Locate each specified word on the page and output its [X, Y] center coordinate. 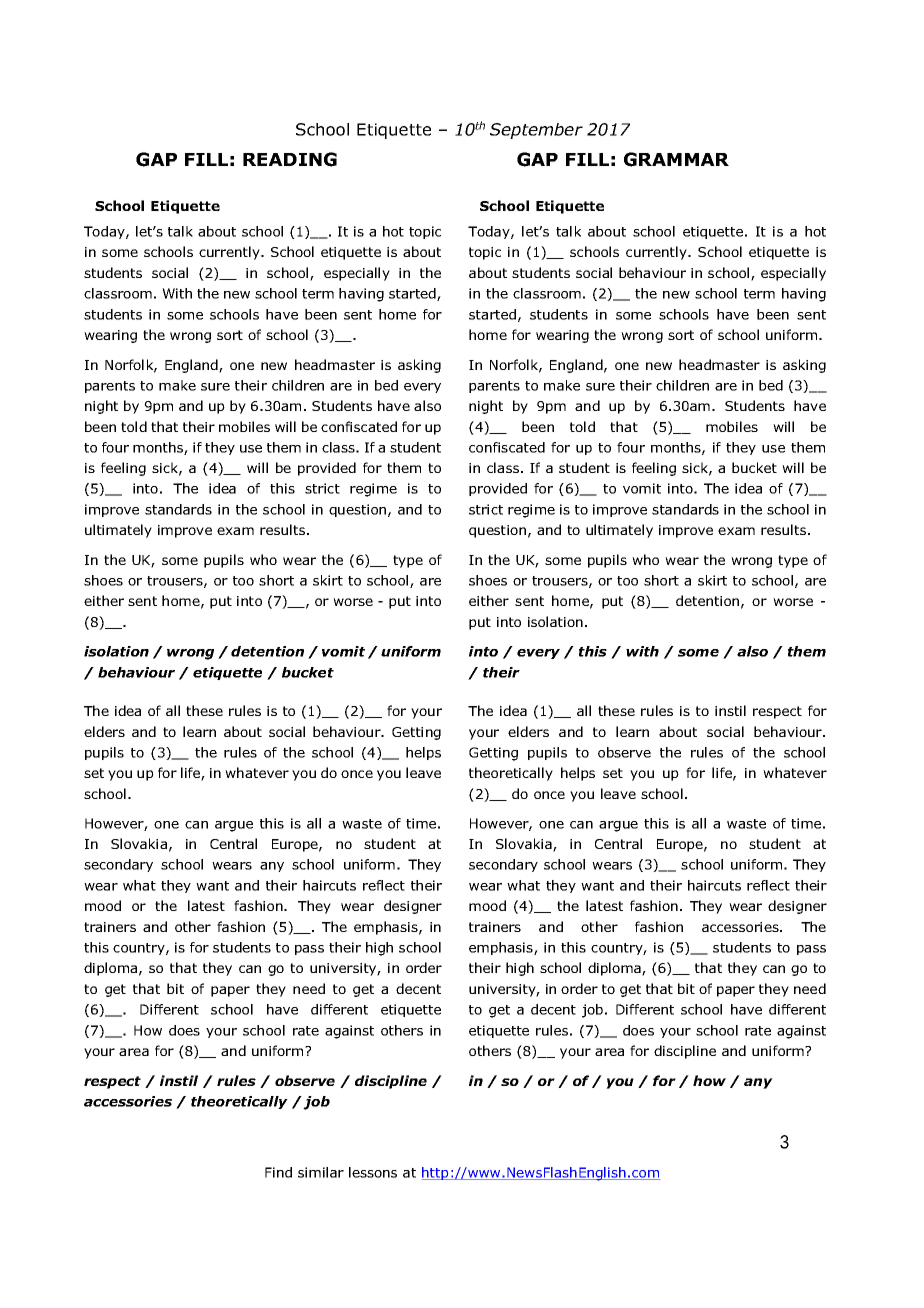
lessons [373, 1172]
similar [321, 1172]
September [536, 131]
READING [290, 159]
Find [278, 1172]
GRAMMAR [676, 159]
